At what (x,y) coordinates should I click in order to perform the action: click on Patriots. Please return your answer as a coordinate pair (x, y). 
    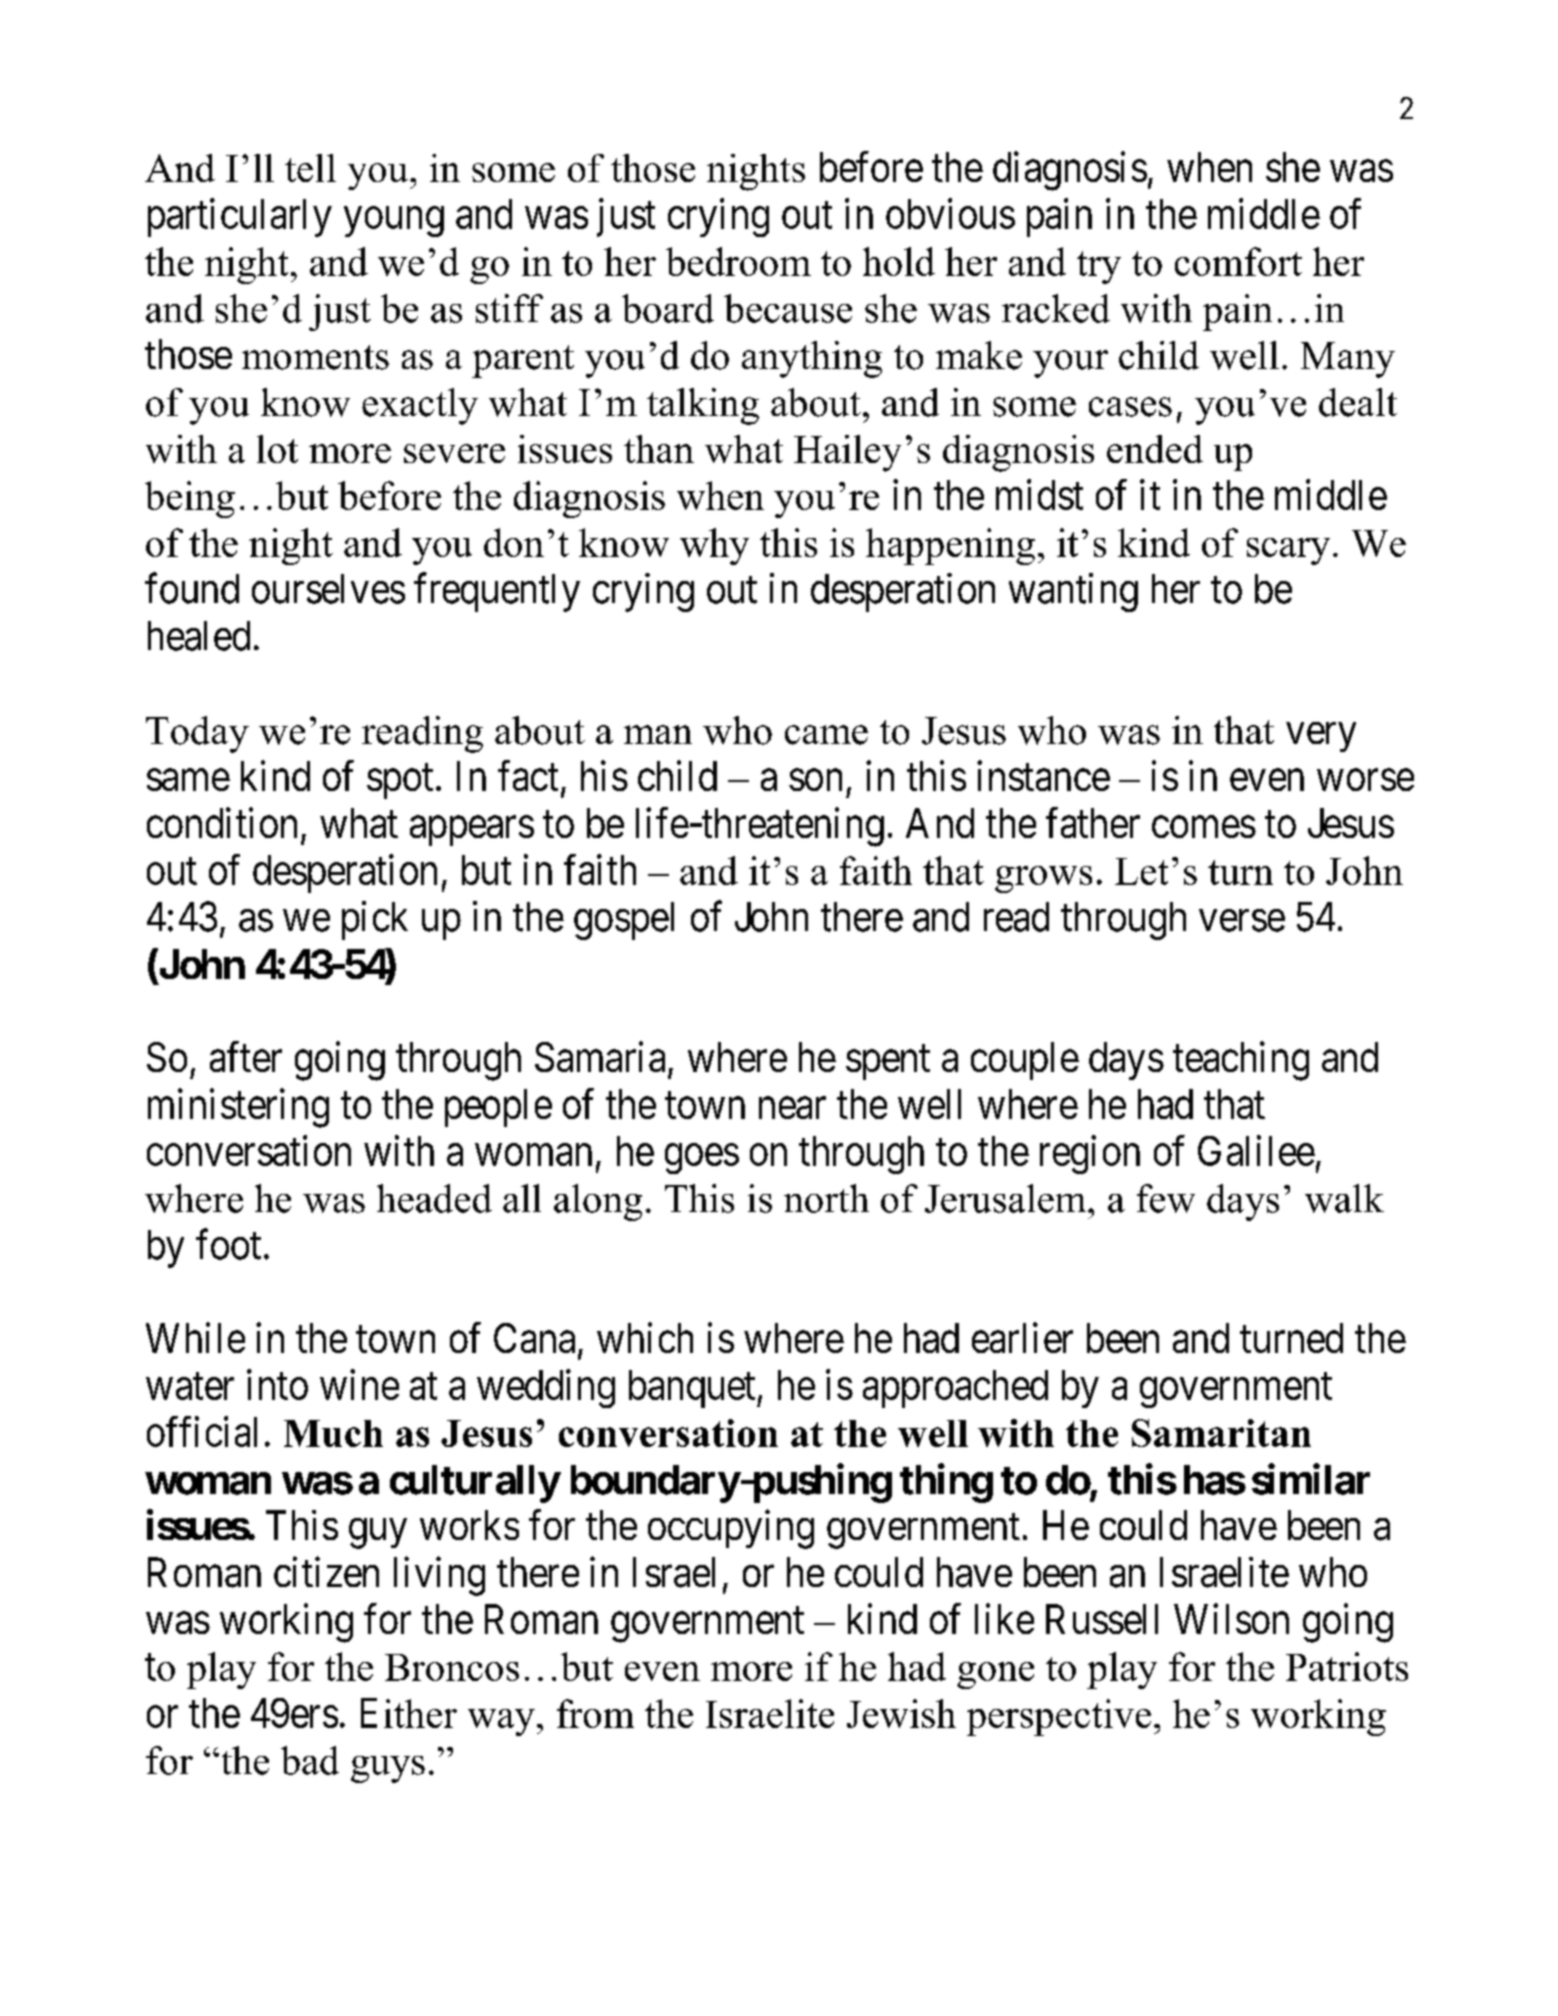
    Looking at the image, I should click on (1347, 1666).
